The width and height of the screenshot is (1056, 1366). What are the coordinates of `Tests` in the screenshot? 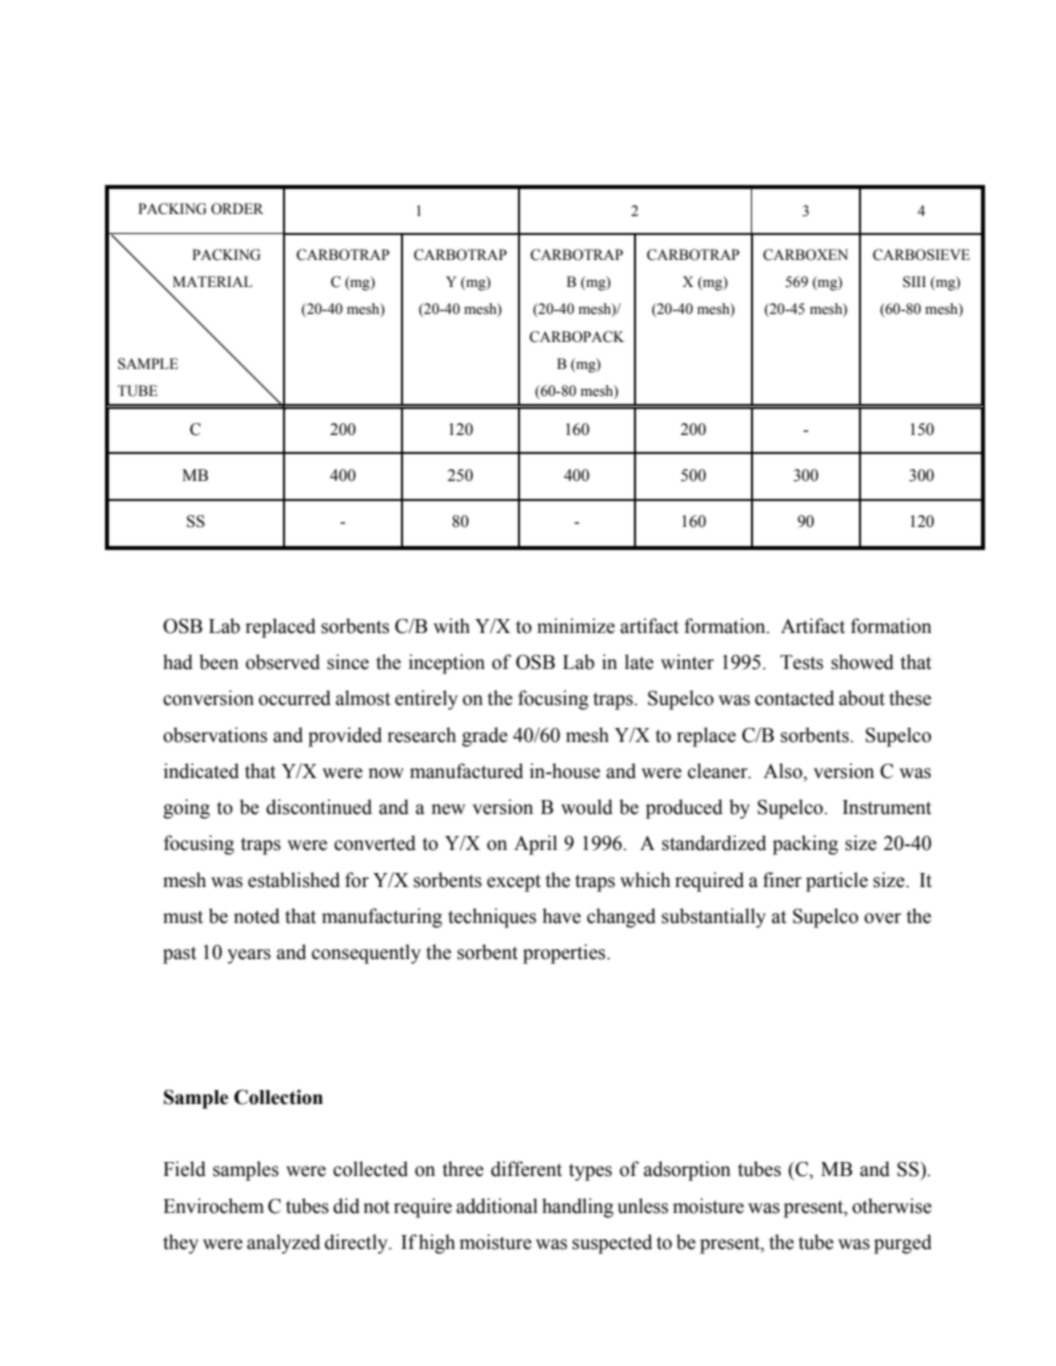 It's located at (801, 662).
